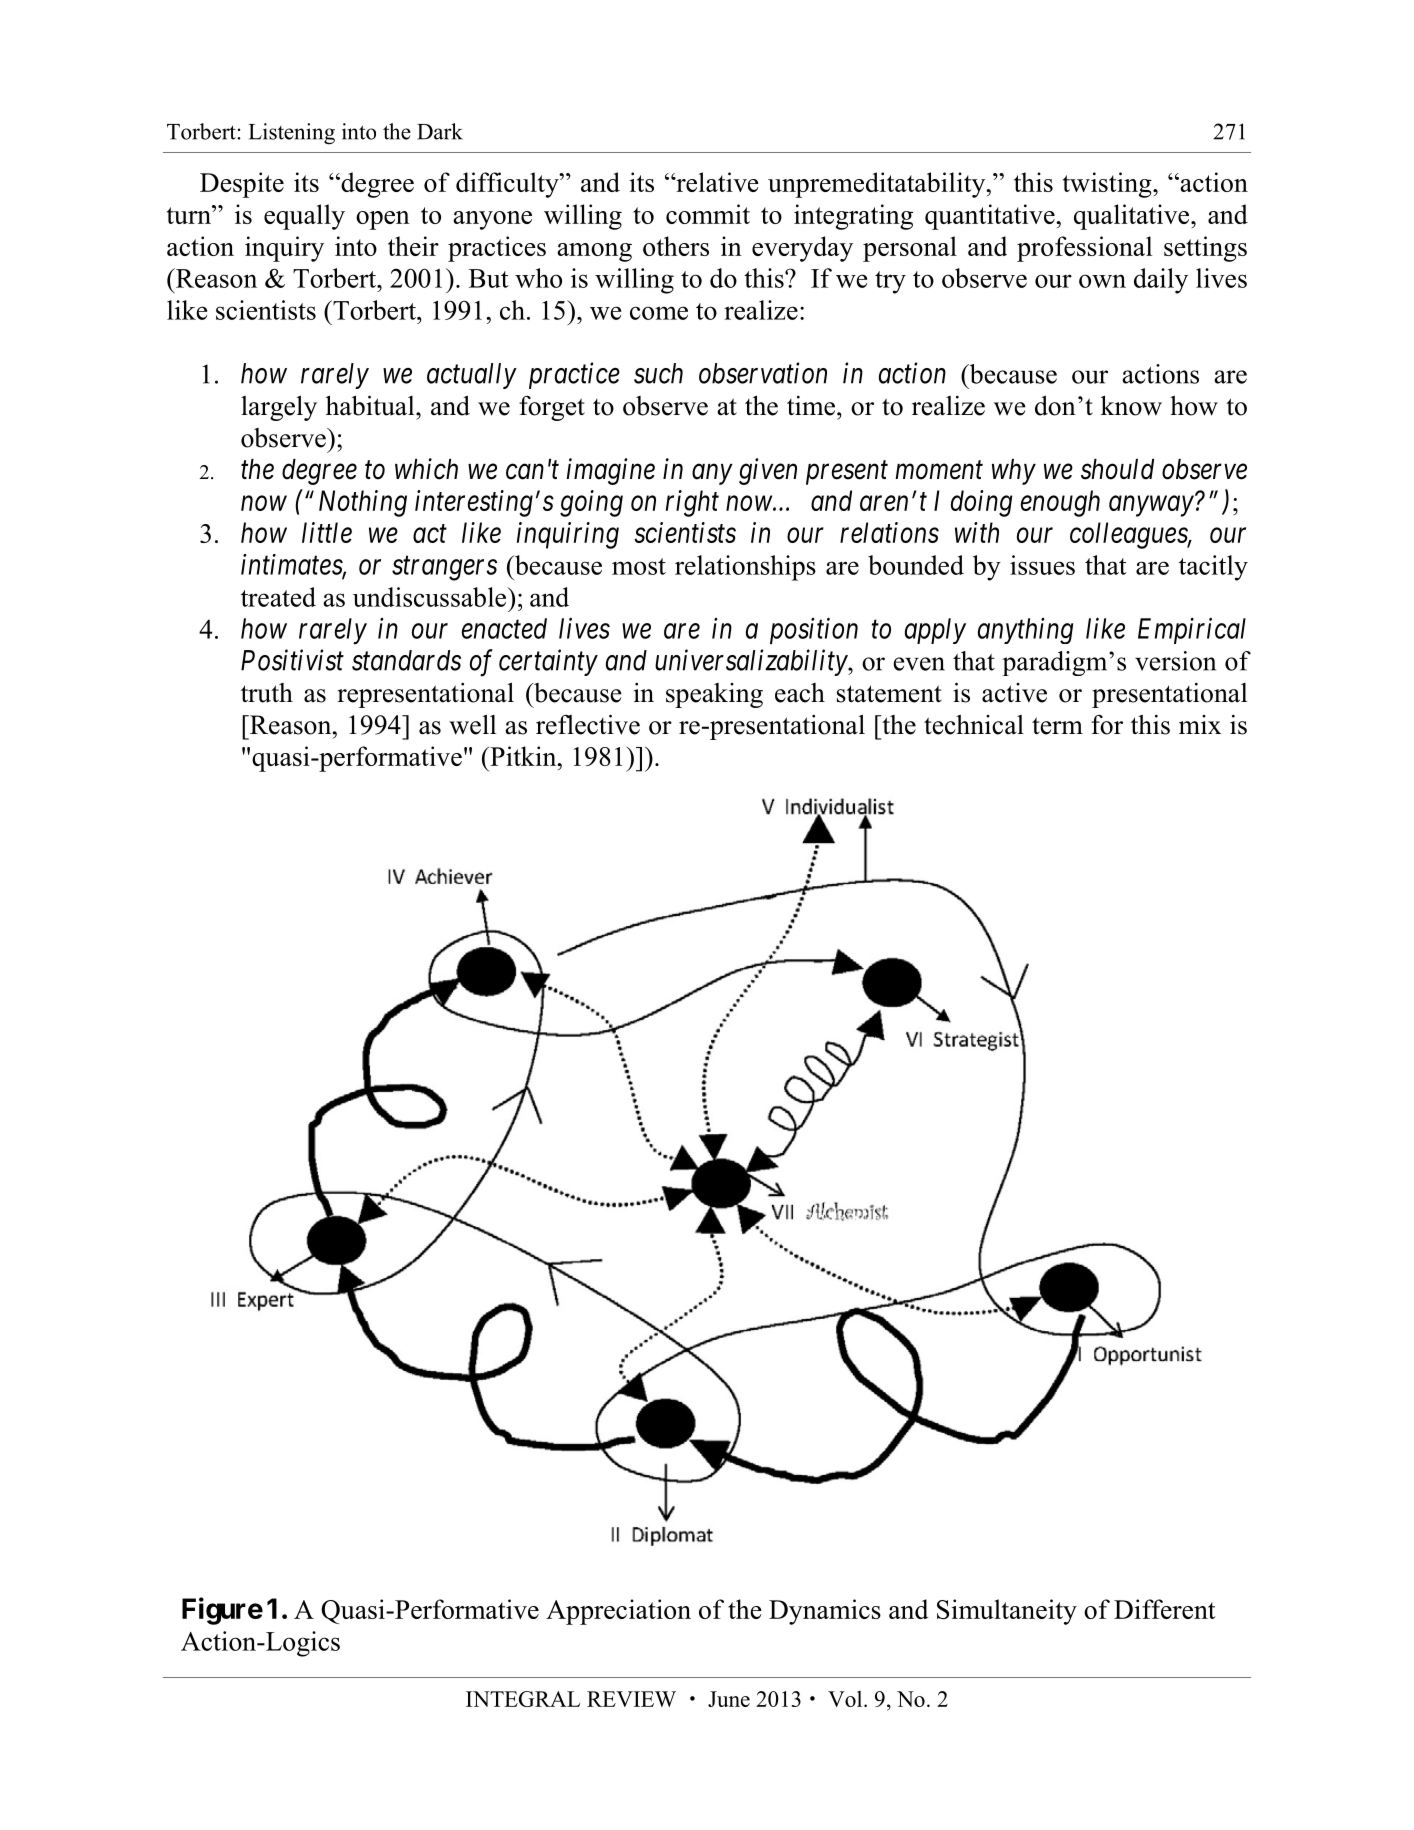 Image resolution: width=1414 pixels, height=1830 pixels. Describe the element at coordinates (523, 1699) in the document. I see `INTEGRAL` at that location.
